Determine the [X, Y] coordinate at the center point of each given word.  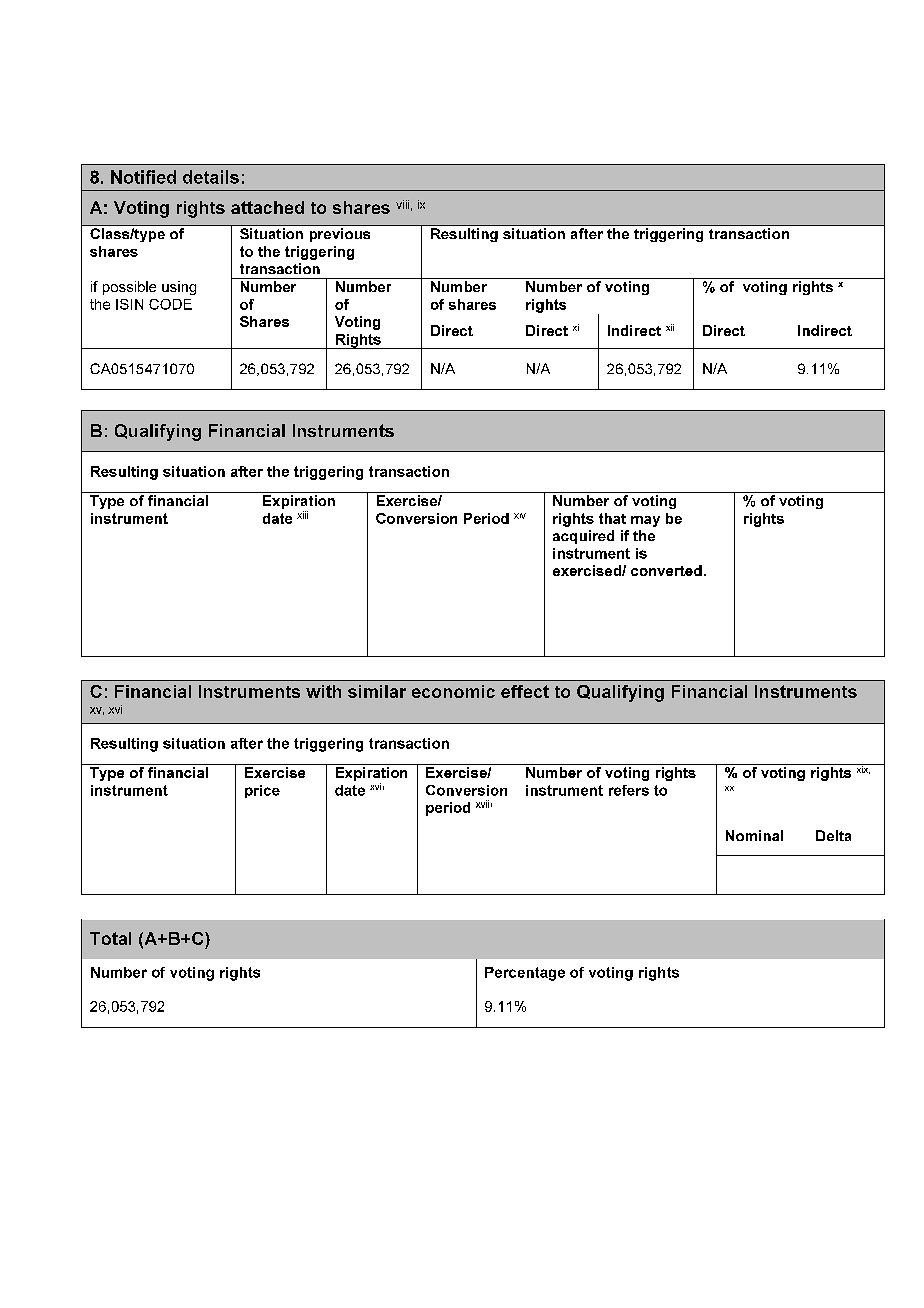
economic [453, 691]
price [262, 791]
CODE [170, 304]
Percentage [525, 974]
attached [267, 207]
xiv [520, 516]
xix [862, 769]
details [211, 177]
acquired [583, 537]
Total [110, 938]
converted [666, 570]
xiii [302, 515]
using [179, 288]
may [645, 521]
